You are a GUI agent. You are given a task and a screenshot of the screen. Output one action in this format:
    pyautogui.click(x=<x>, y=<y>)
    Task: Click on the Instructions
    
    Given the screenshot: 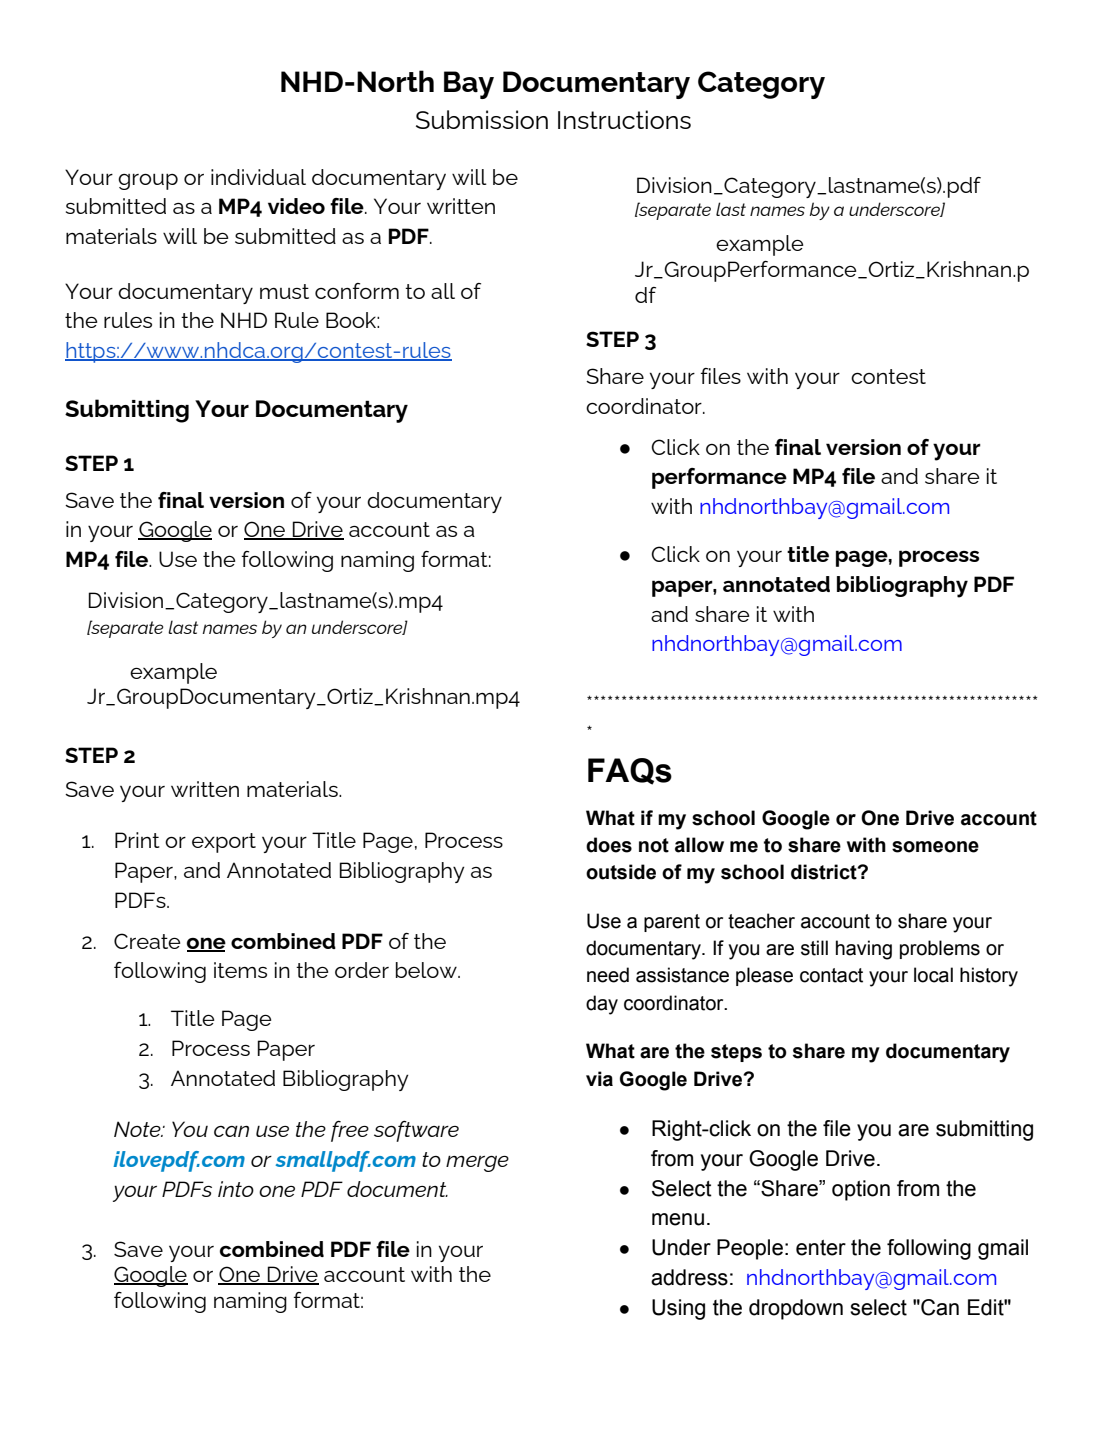 What is the action you would take?
    pyautogui.click(x=624, y=119)
